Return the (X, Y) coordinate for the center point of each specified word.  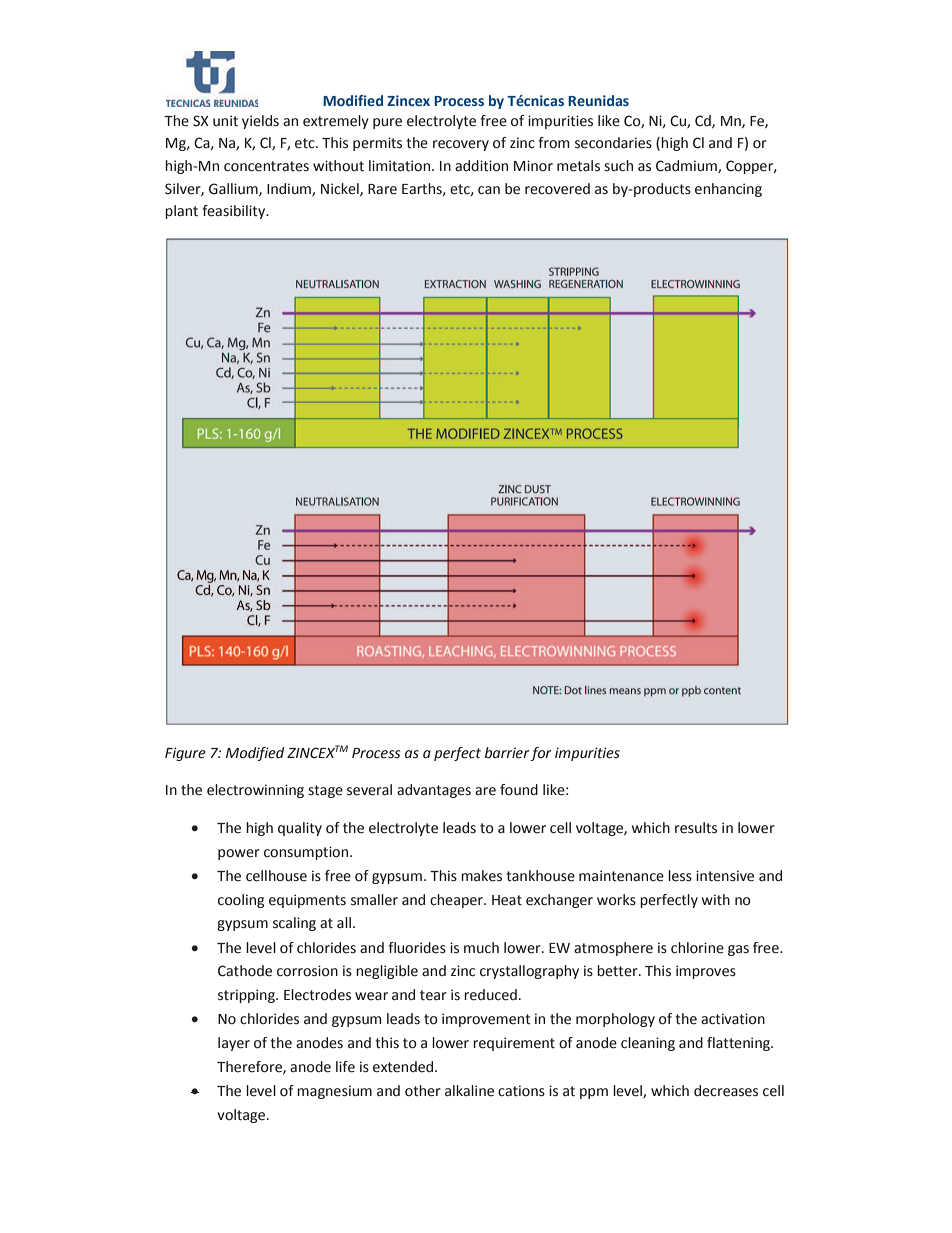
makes (481, 876)
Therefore (250, 1067)
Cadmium (687, 166)
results (696, 828)
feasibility (235, 212)
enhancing (728, 190)
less (680, 876)
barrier (507, 753)
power (239, 854)
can (489, 190)
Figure (185, 754)
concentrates (266, 166)
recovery (461, 145)
